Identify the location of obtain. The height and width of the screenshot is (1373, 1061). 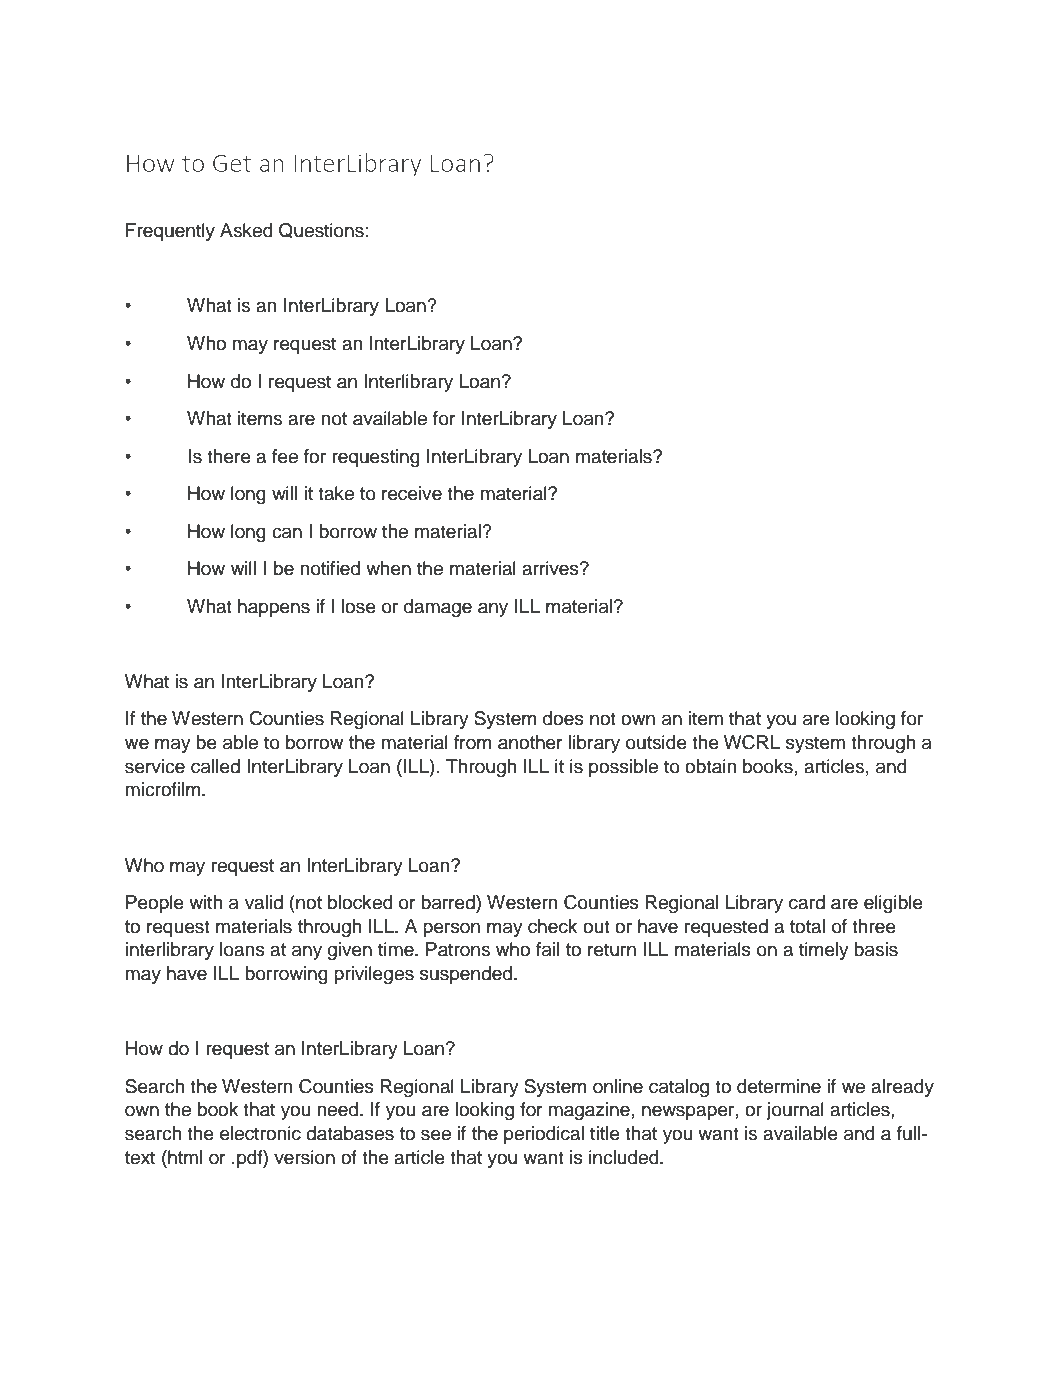
(710, 766).
